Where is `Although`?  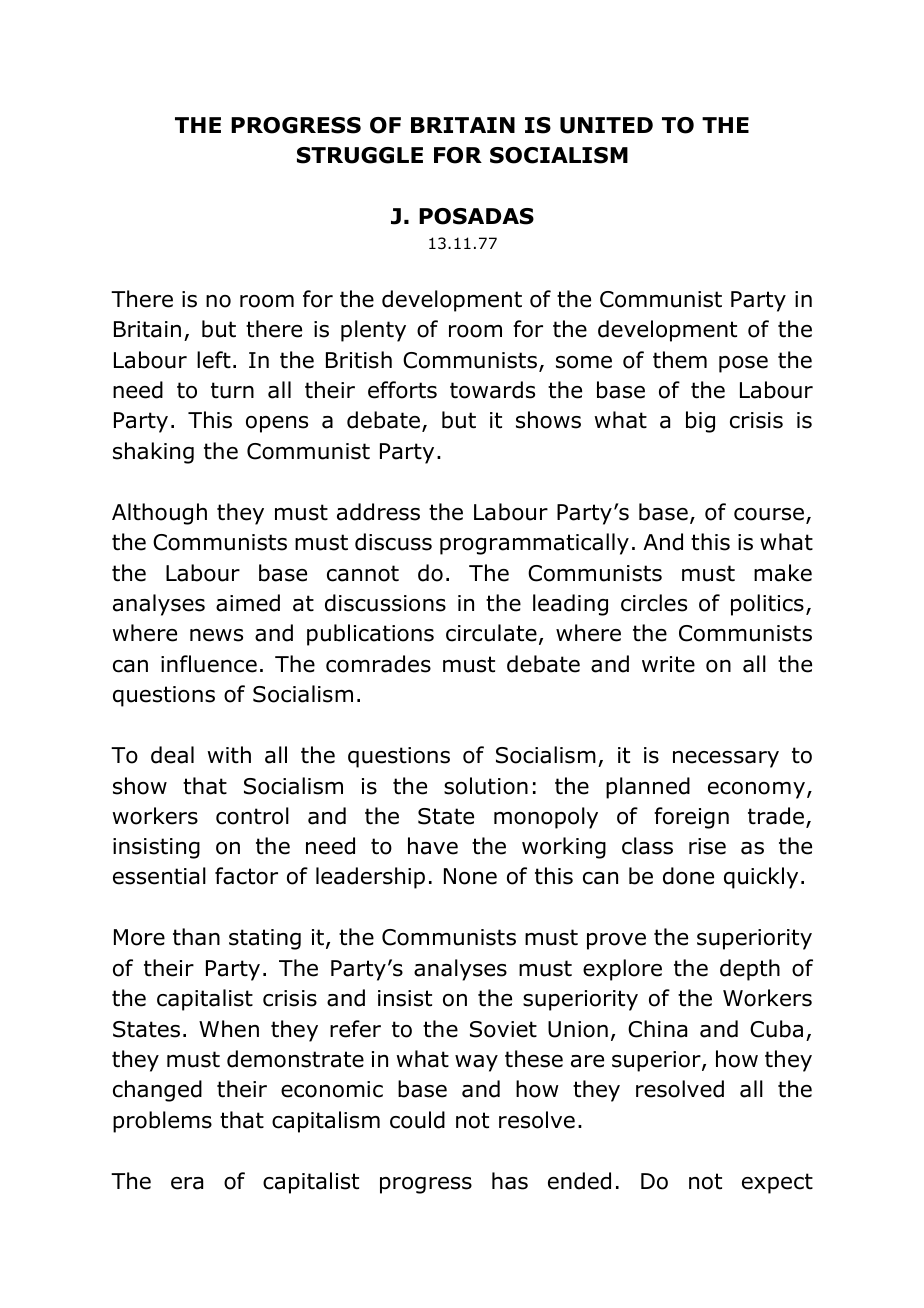
Although is located at coordinates (159, 514).
